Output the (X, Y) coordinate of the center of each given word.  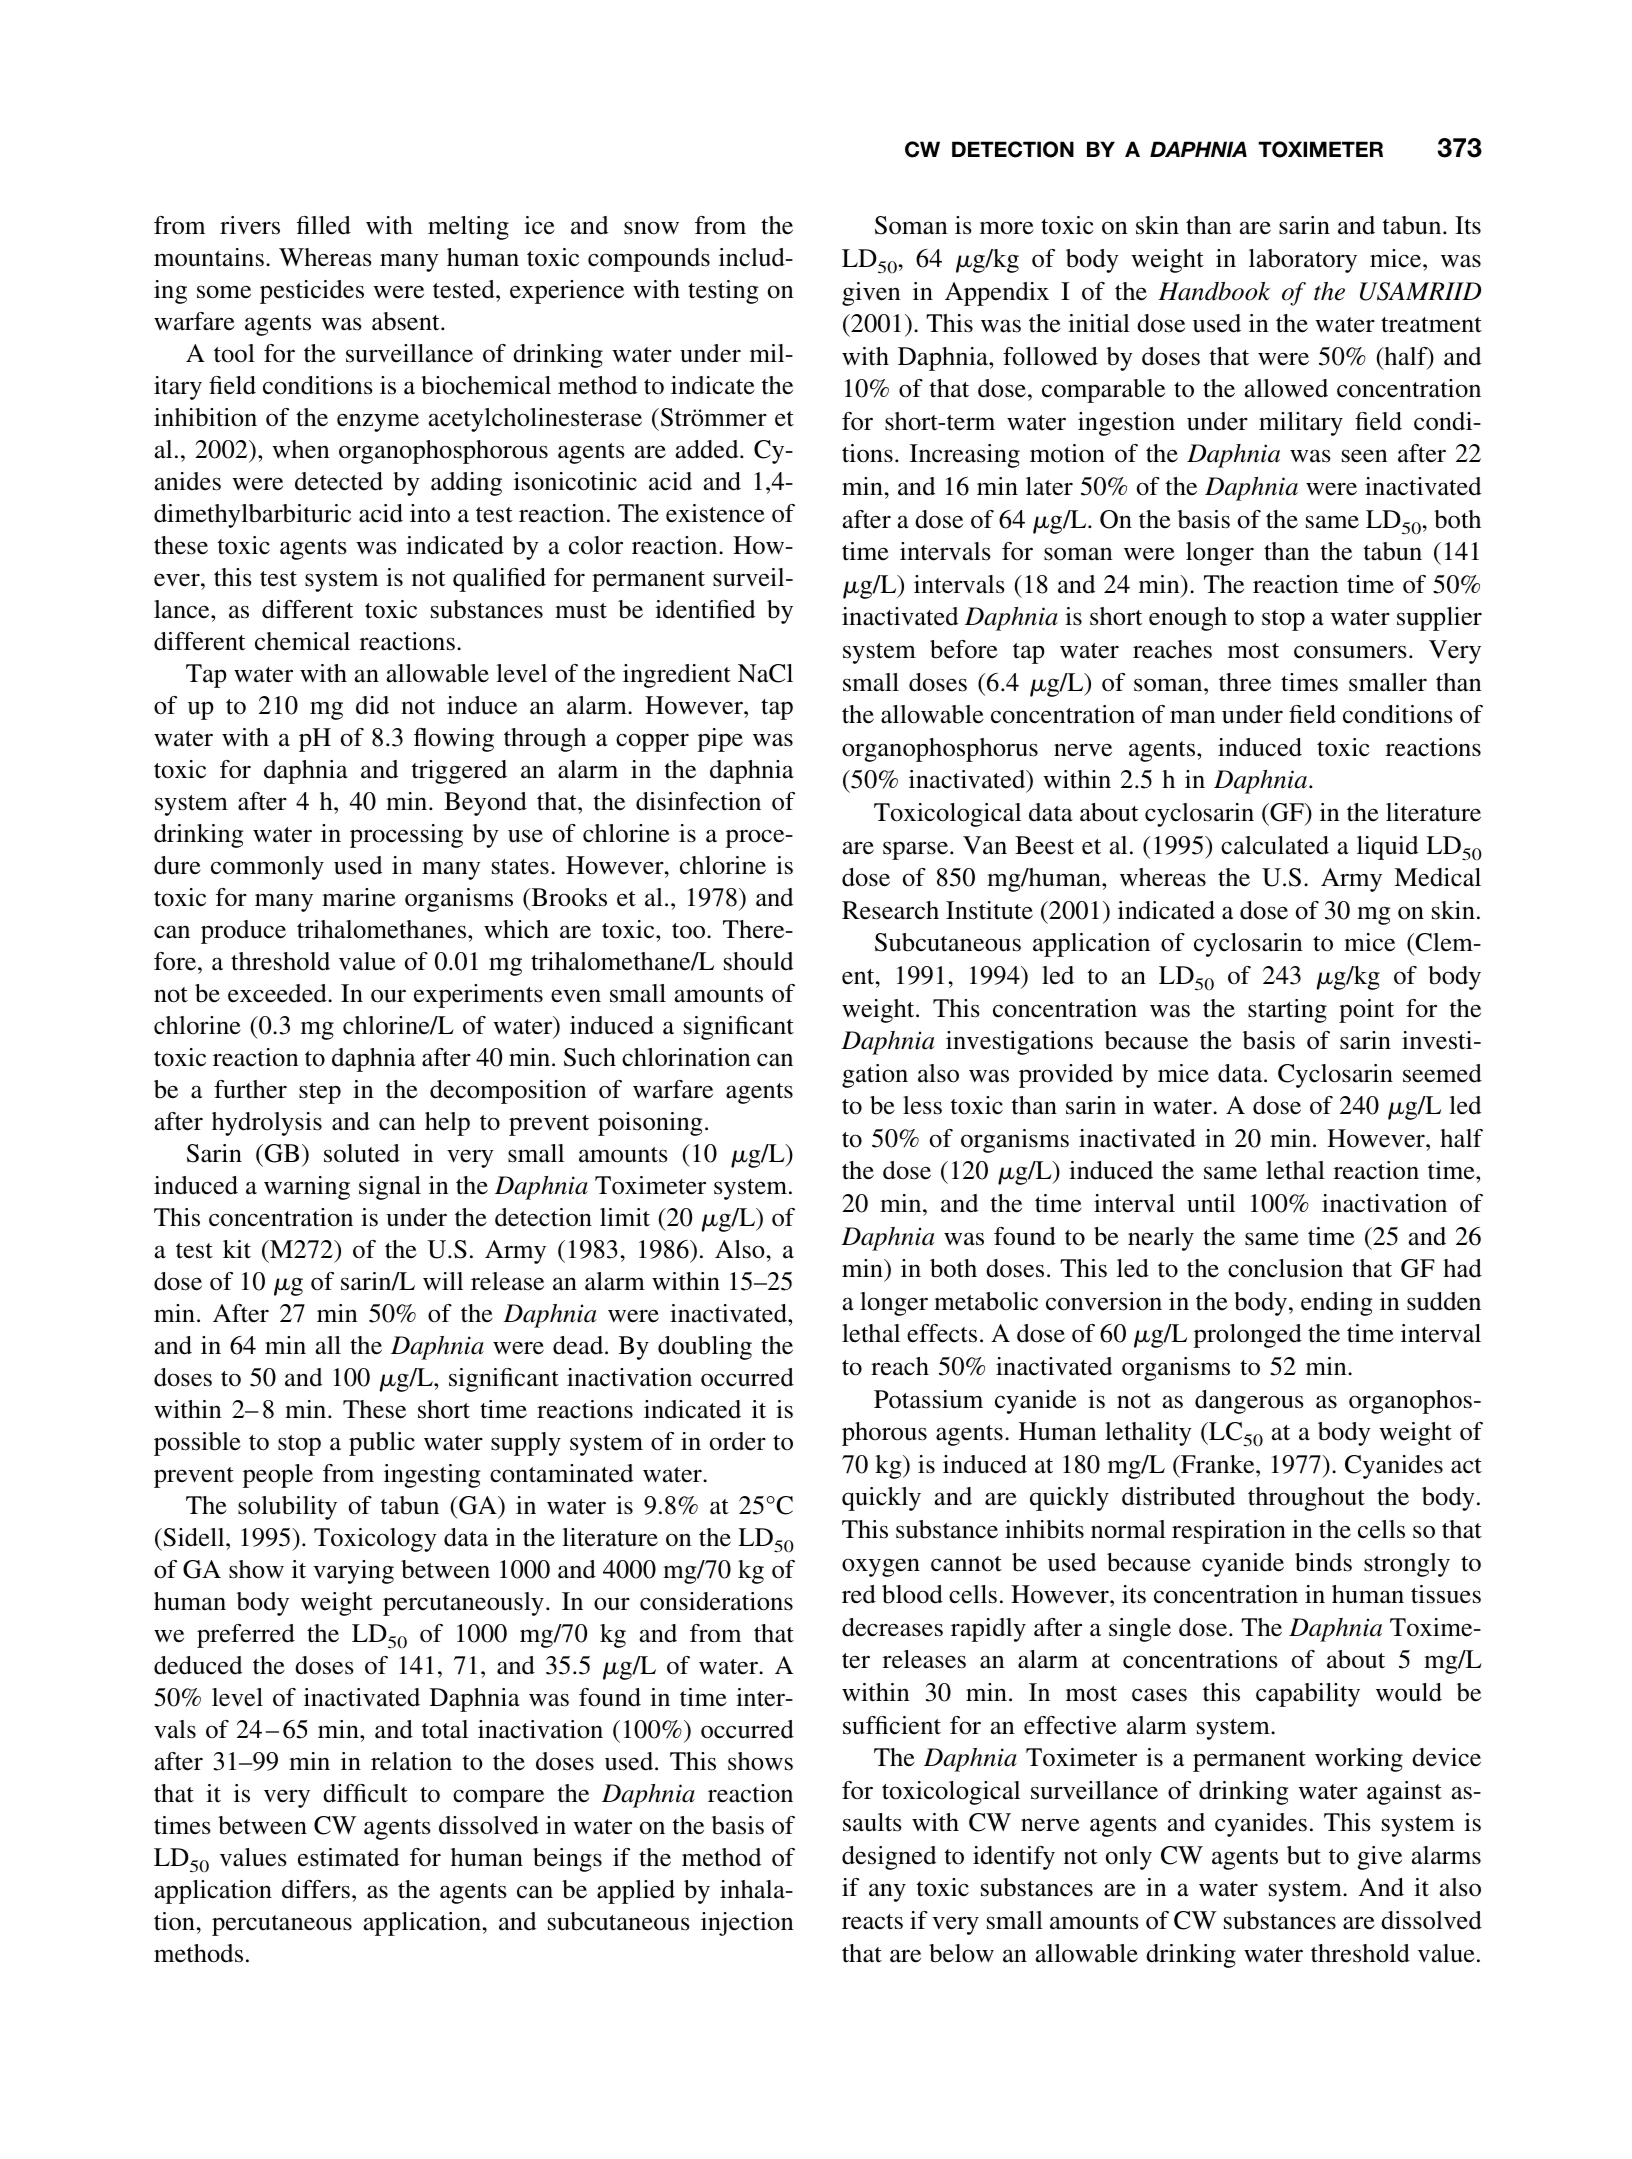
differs (316, 1889)
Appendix (997, 294)
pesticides (312, 292)
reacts (872, 1922)
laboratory (1303, 261)
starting (1287, 1011)
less (922, 1105)
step (320, 1093)
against (1404, 1793)
